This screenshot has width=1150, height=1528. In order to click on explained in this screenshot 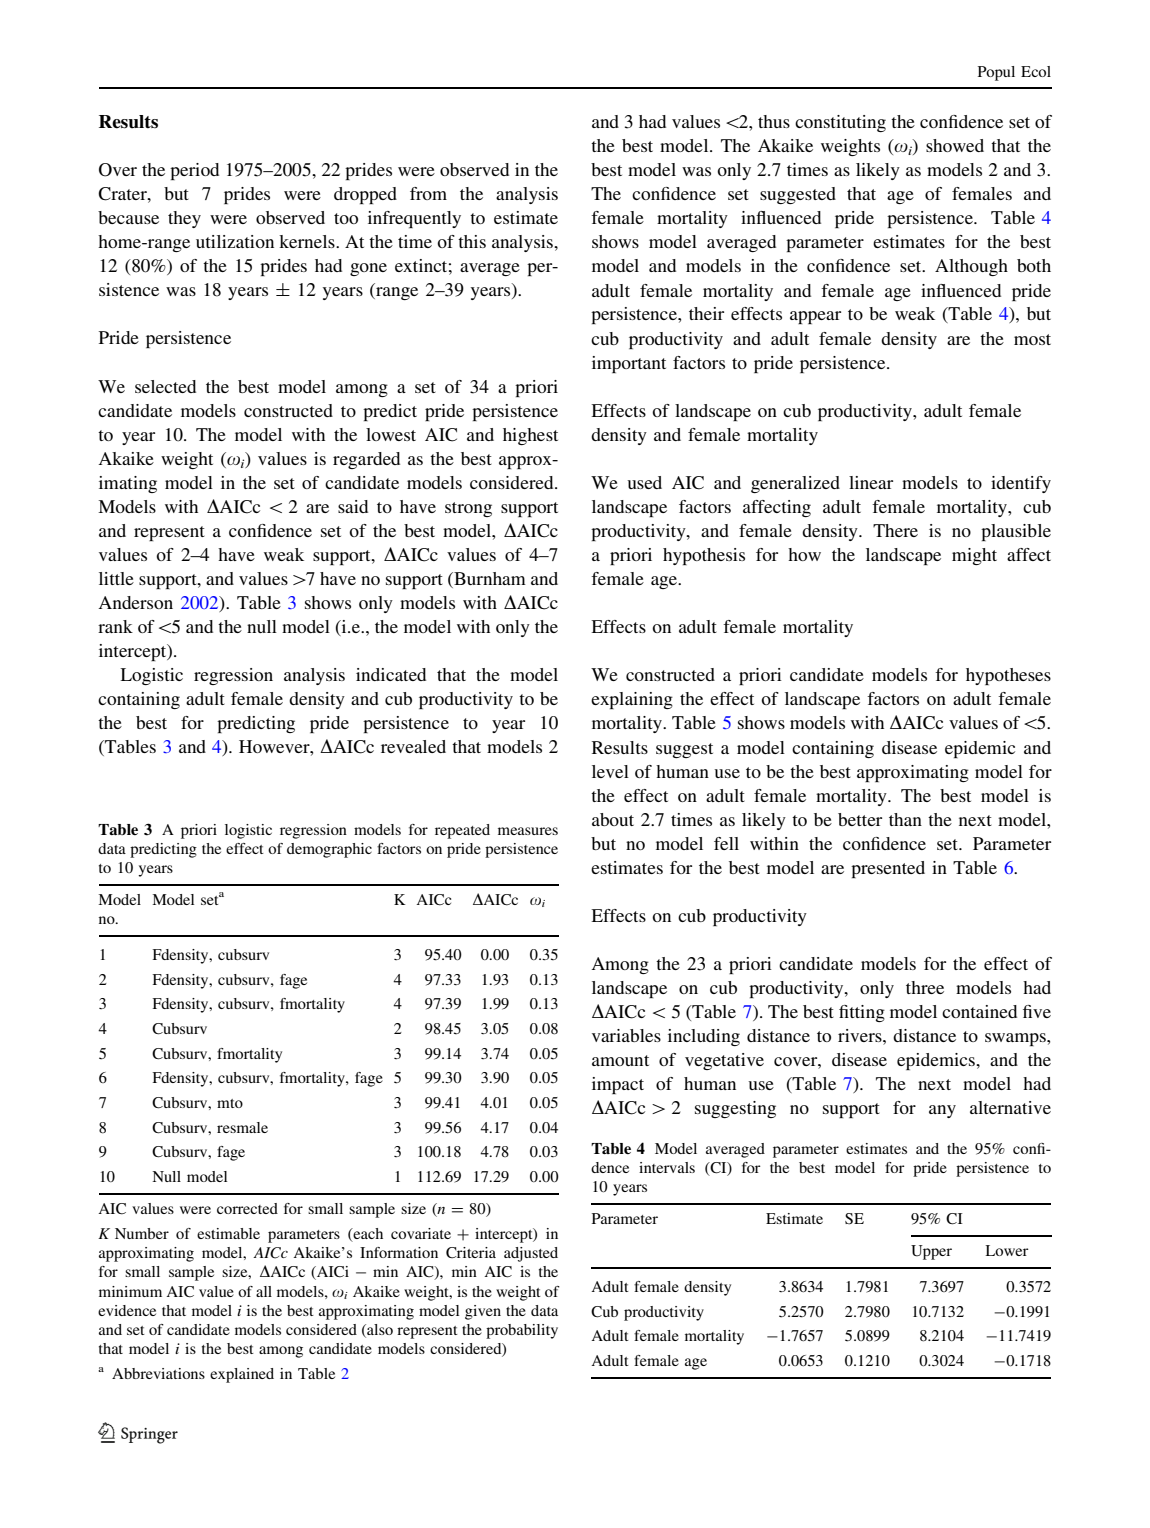, I will do `click(242, 1375)`.
